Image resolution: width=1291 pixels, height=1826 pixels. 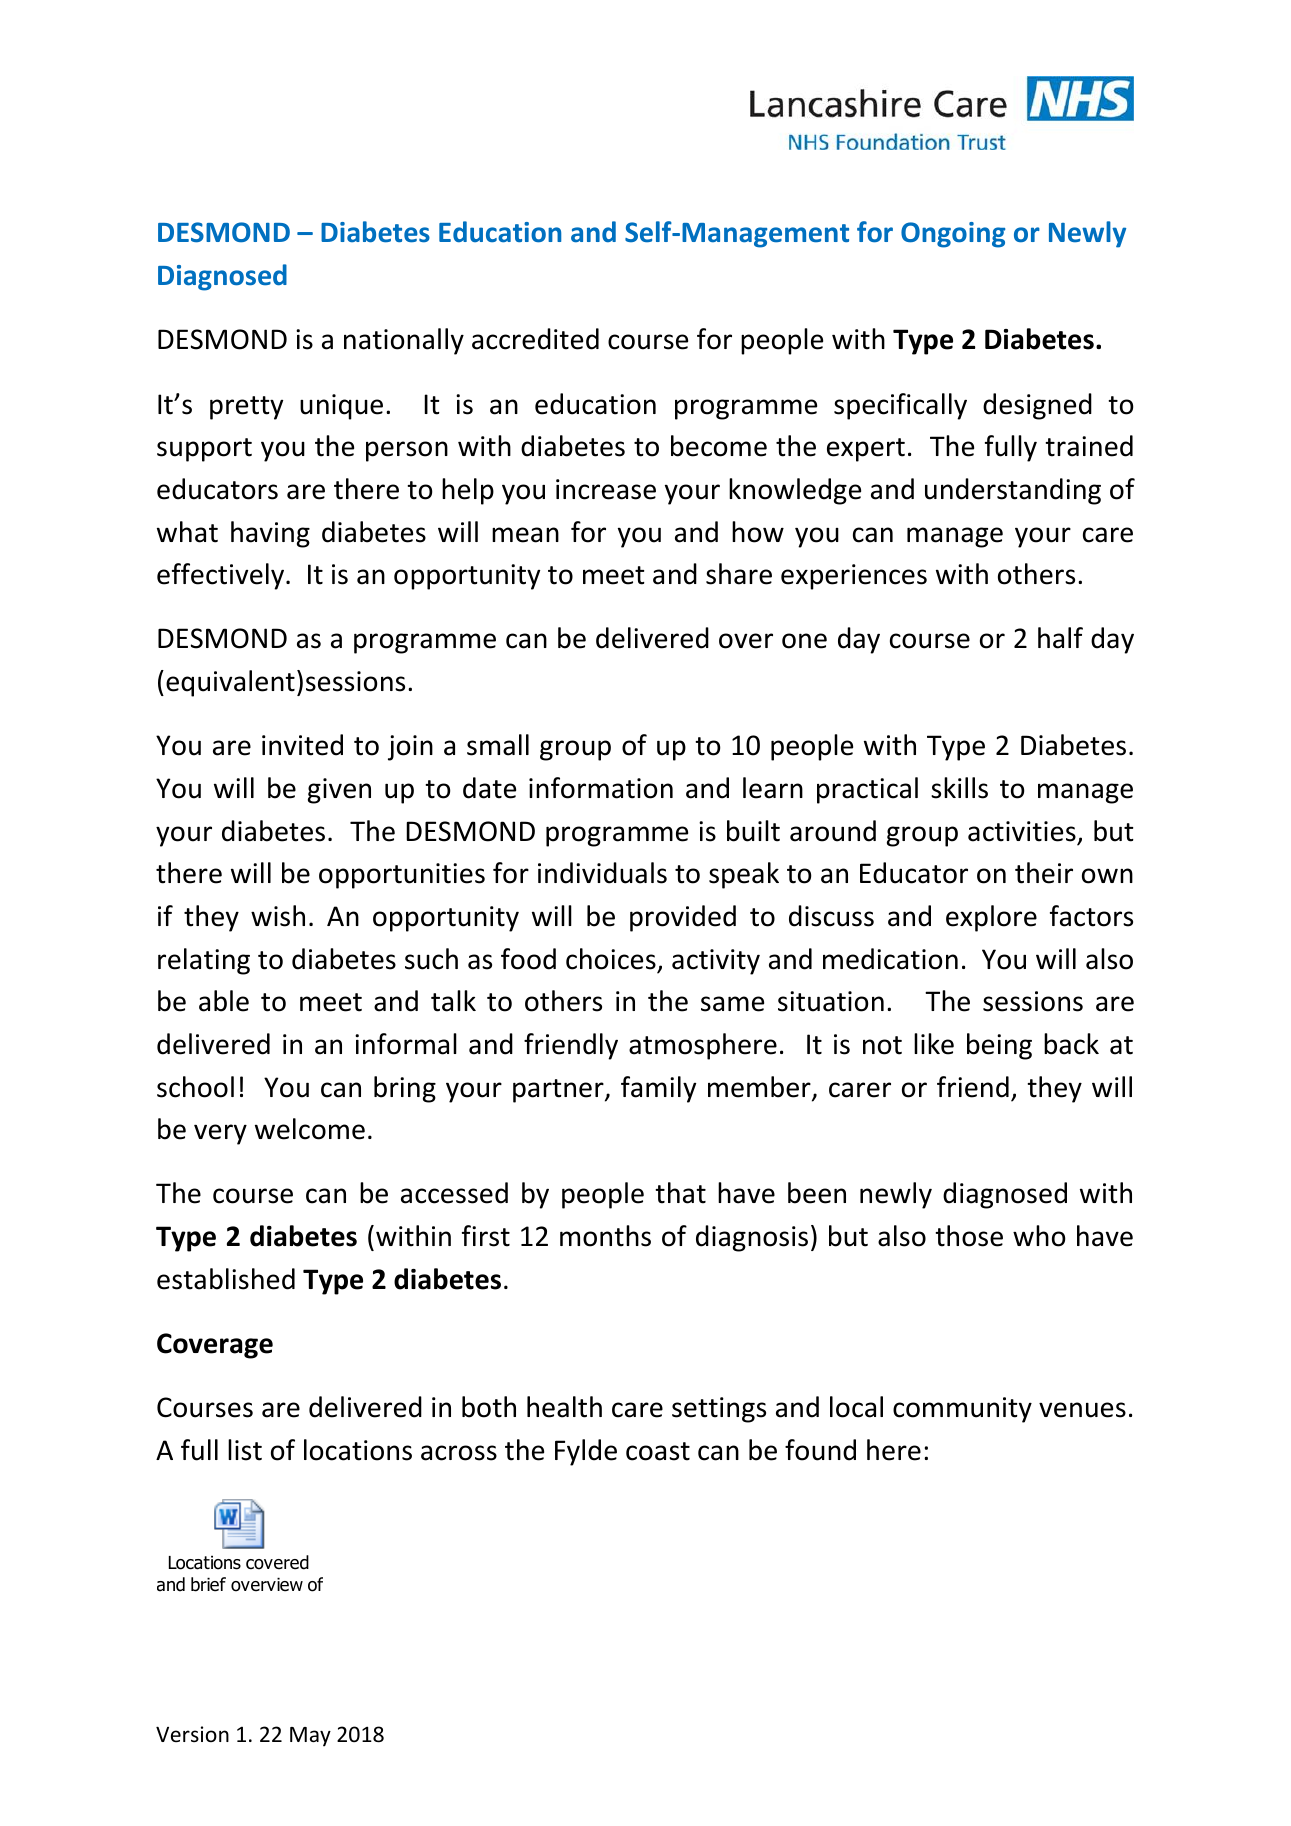 What do you see at coordinates (404, 341) in the document?
I see `nationally` at bounding box center [404, 341].
